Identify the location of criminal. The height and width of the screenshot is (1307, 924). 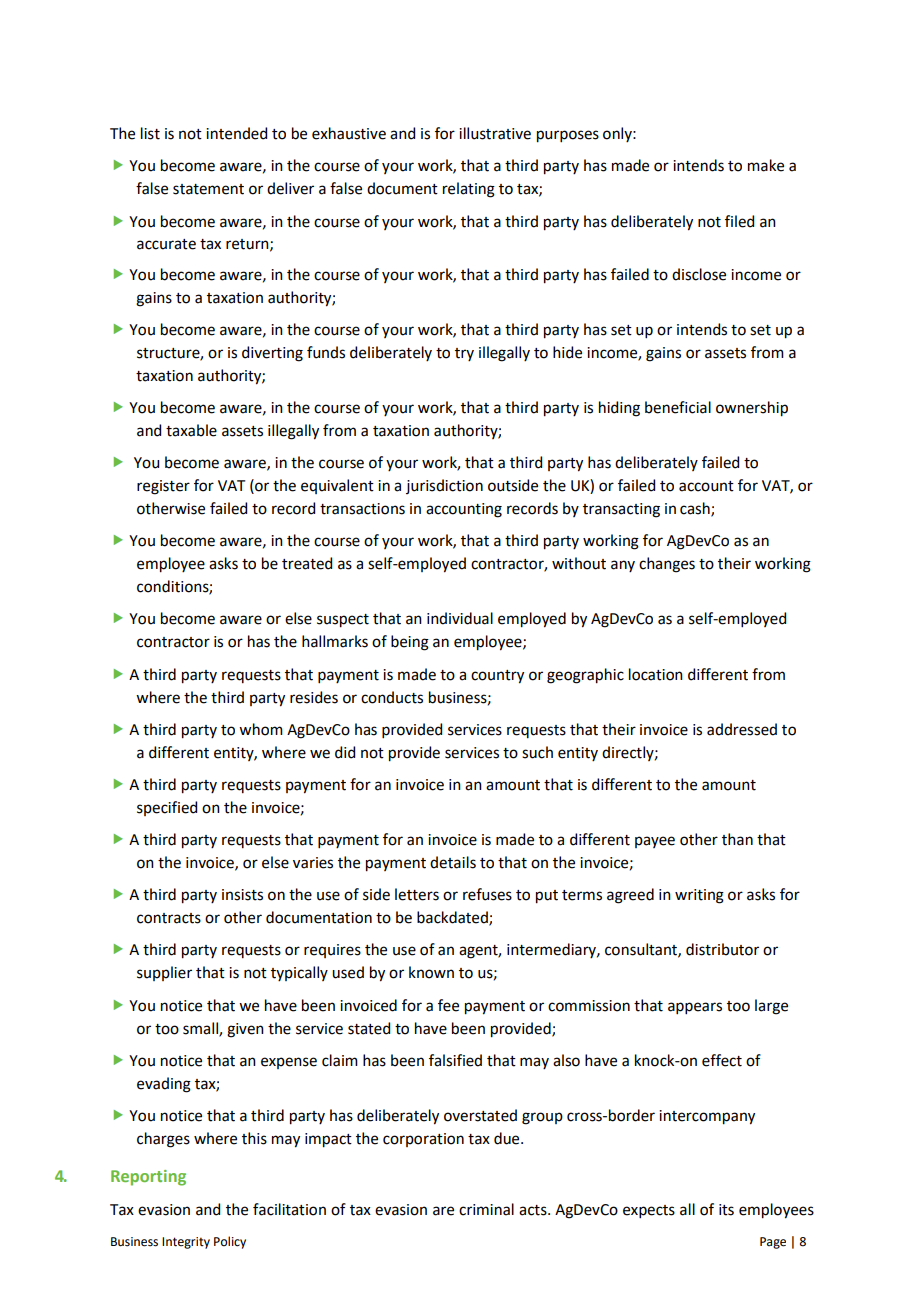
(486, 1209).
